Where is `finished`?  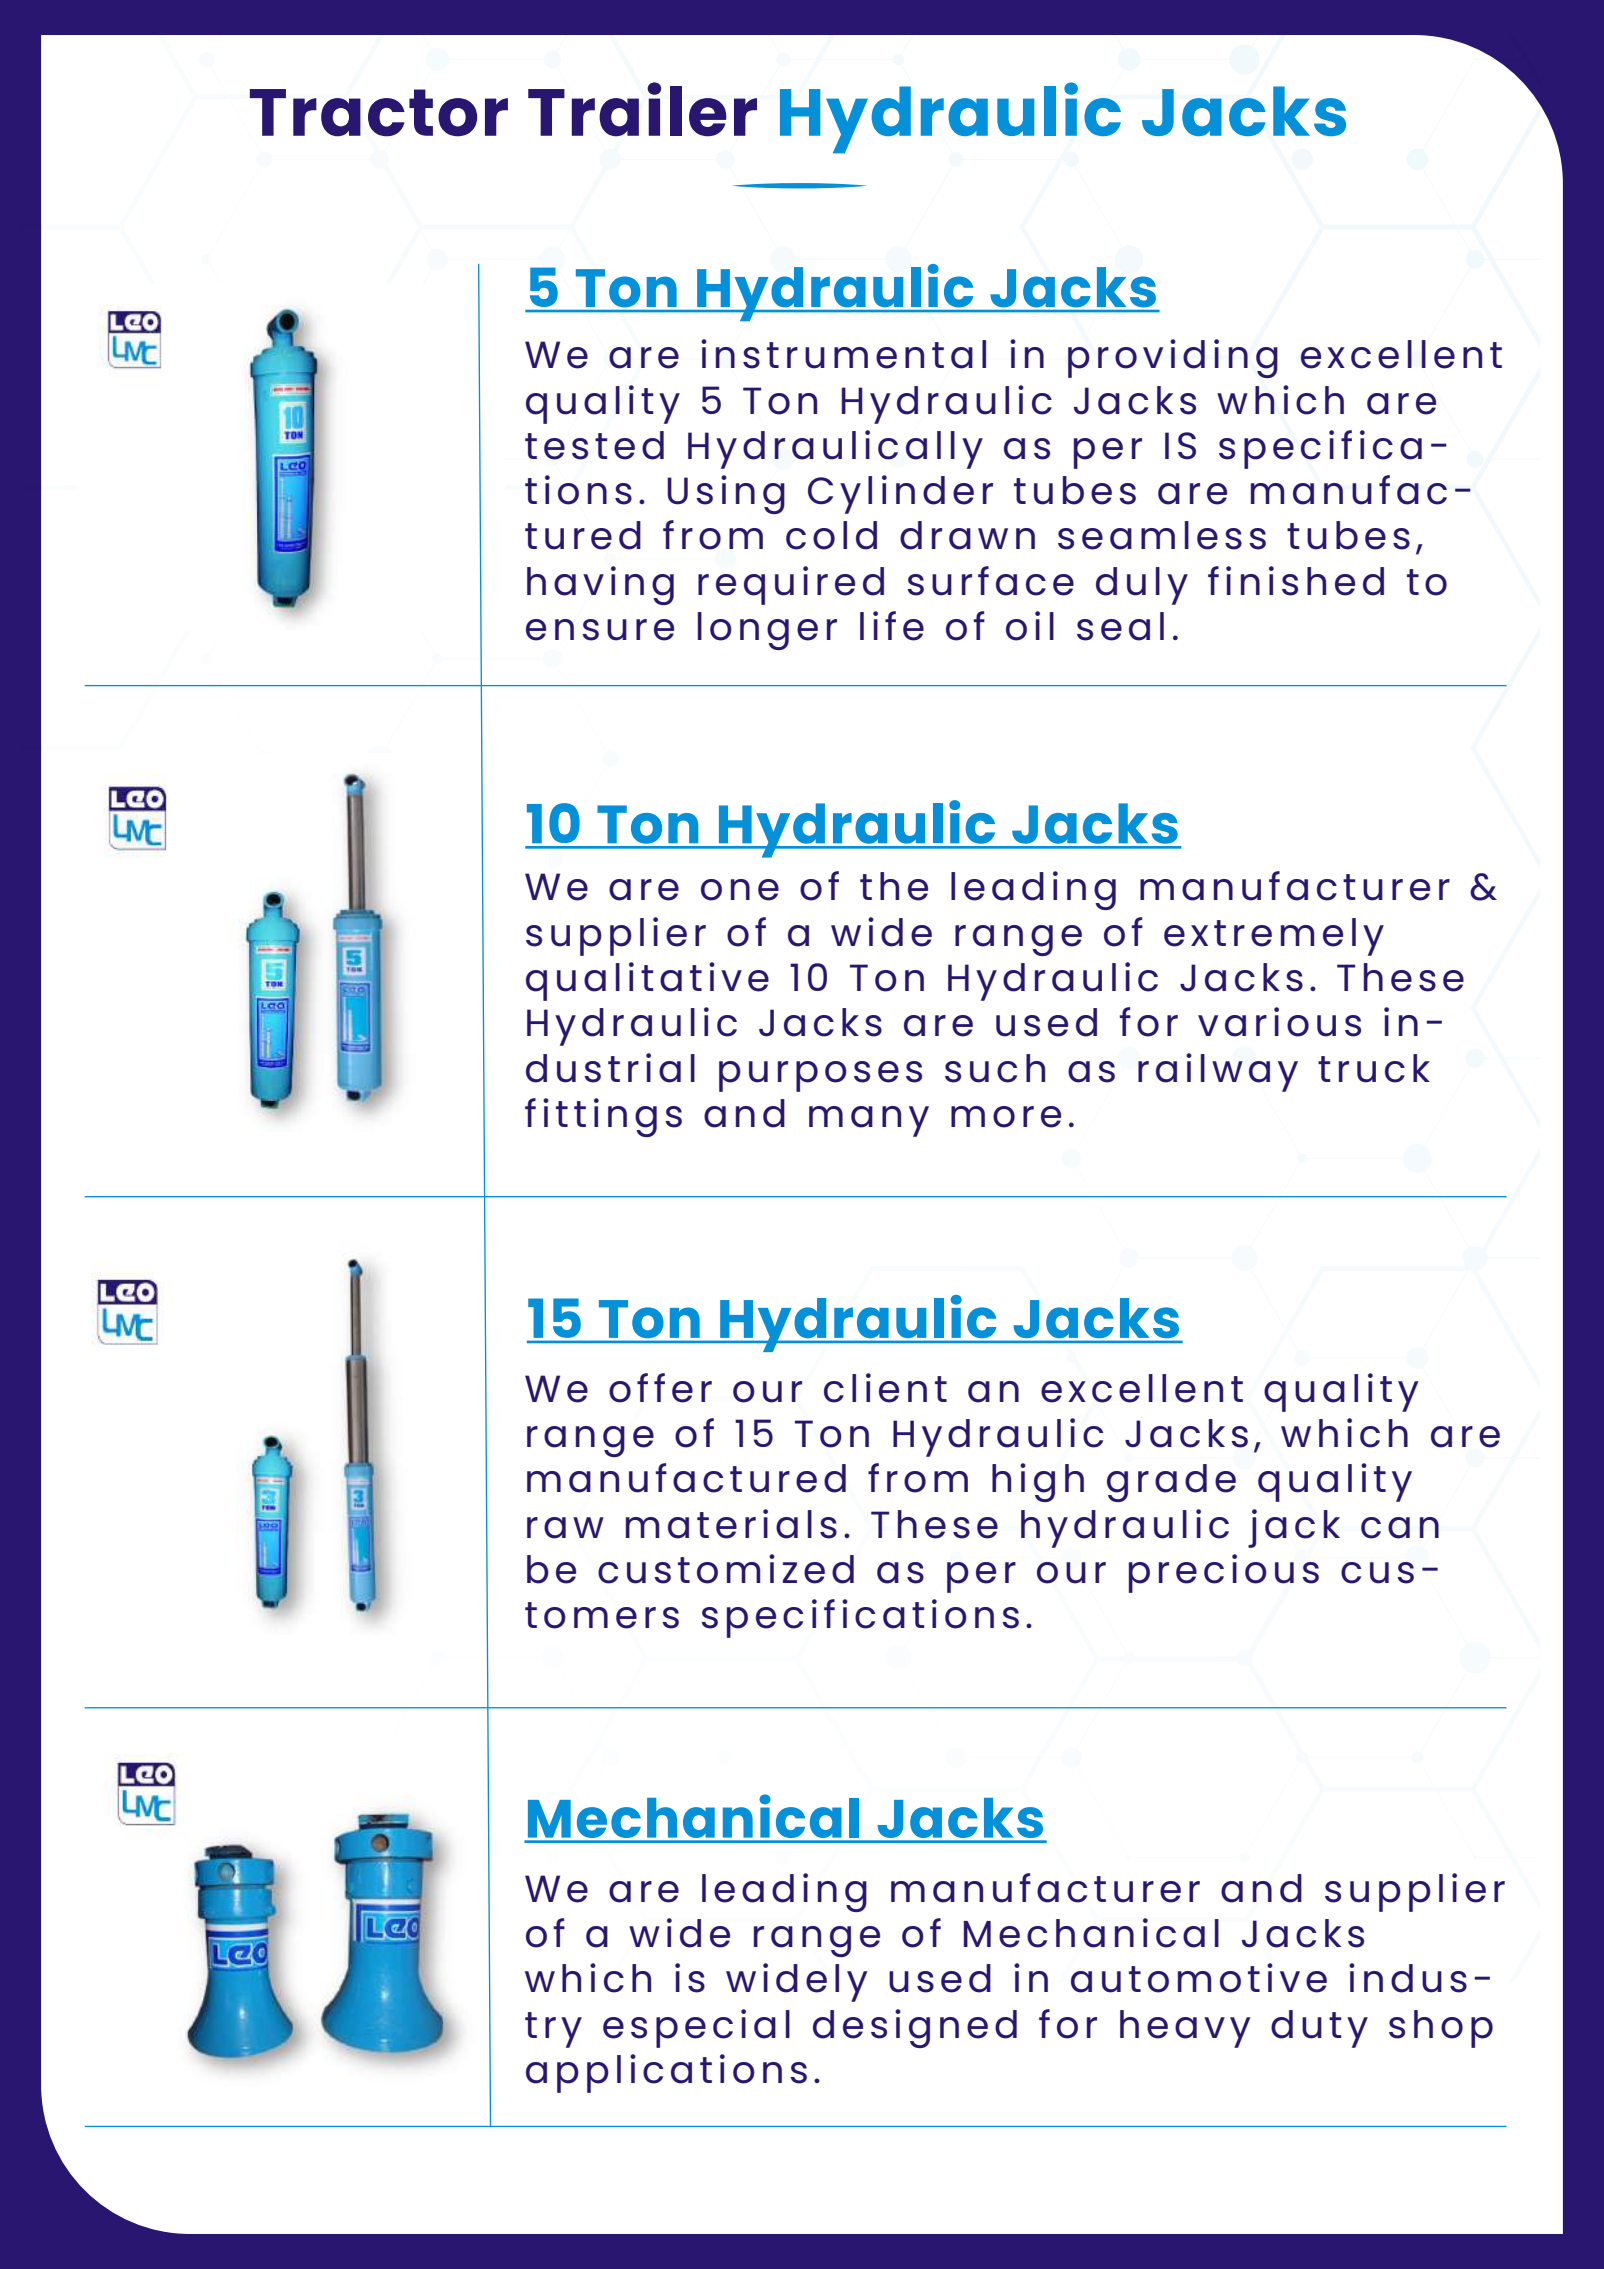
finished is located at coordinates (1296, 581).
